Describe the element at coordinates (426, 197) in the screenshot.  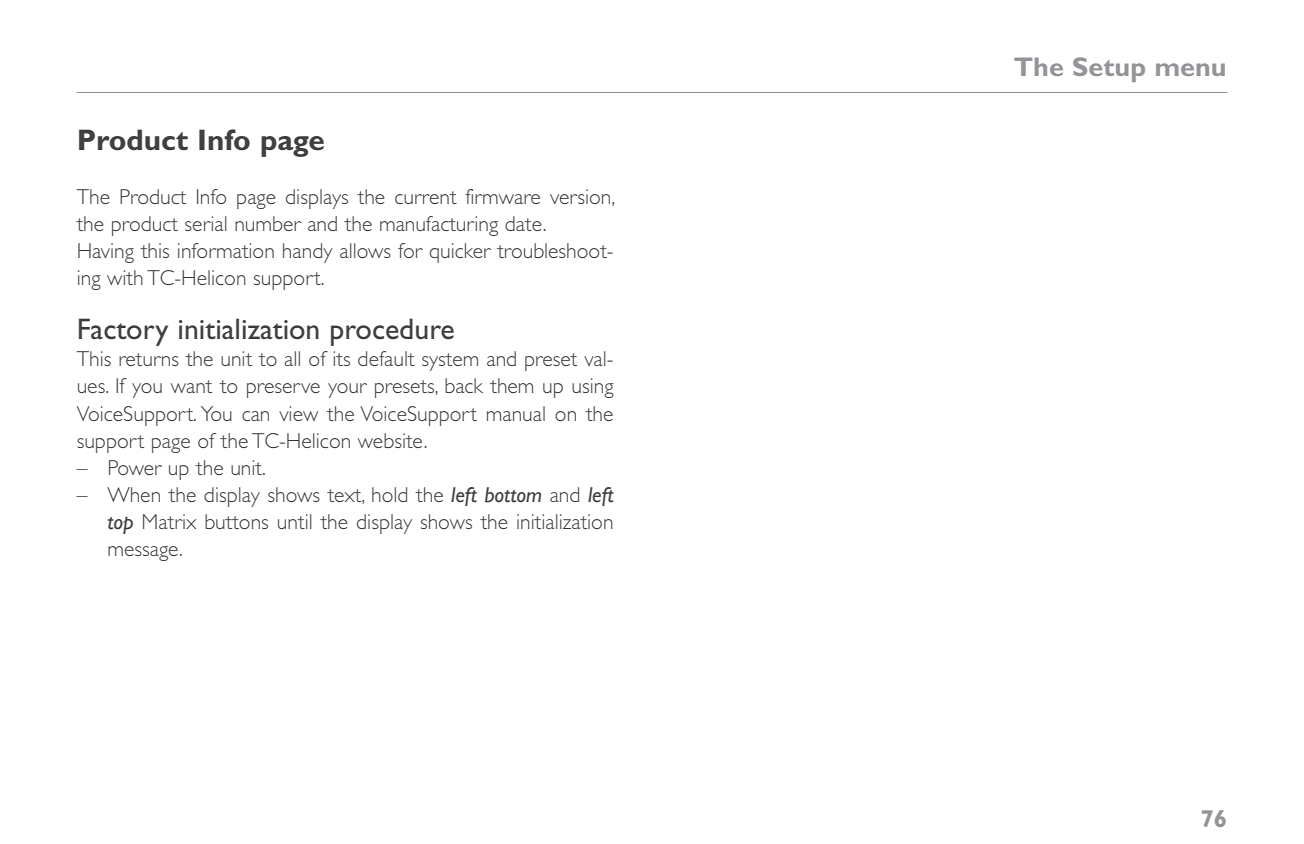
I see `current` at that location.
